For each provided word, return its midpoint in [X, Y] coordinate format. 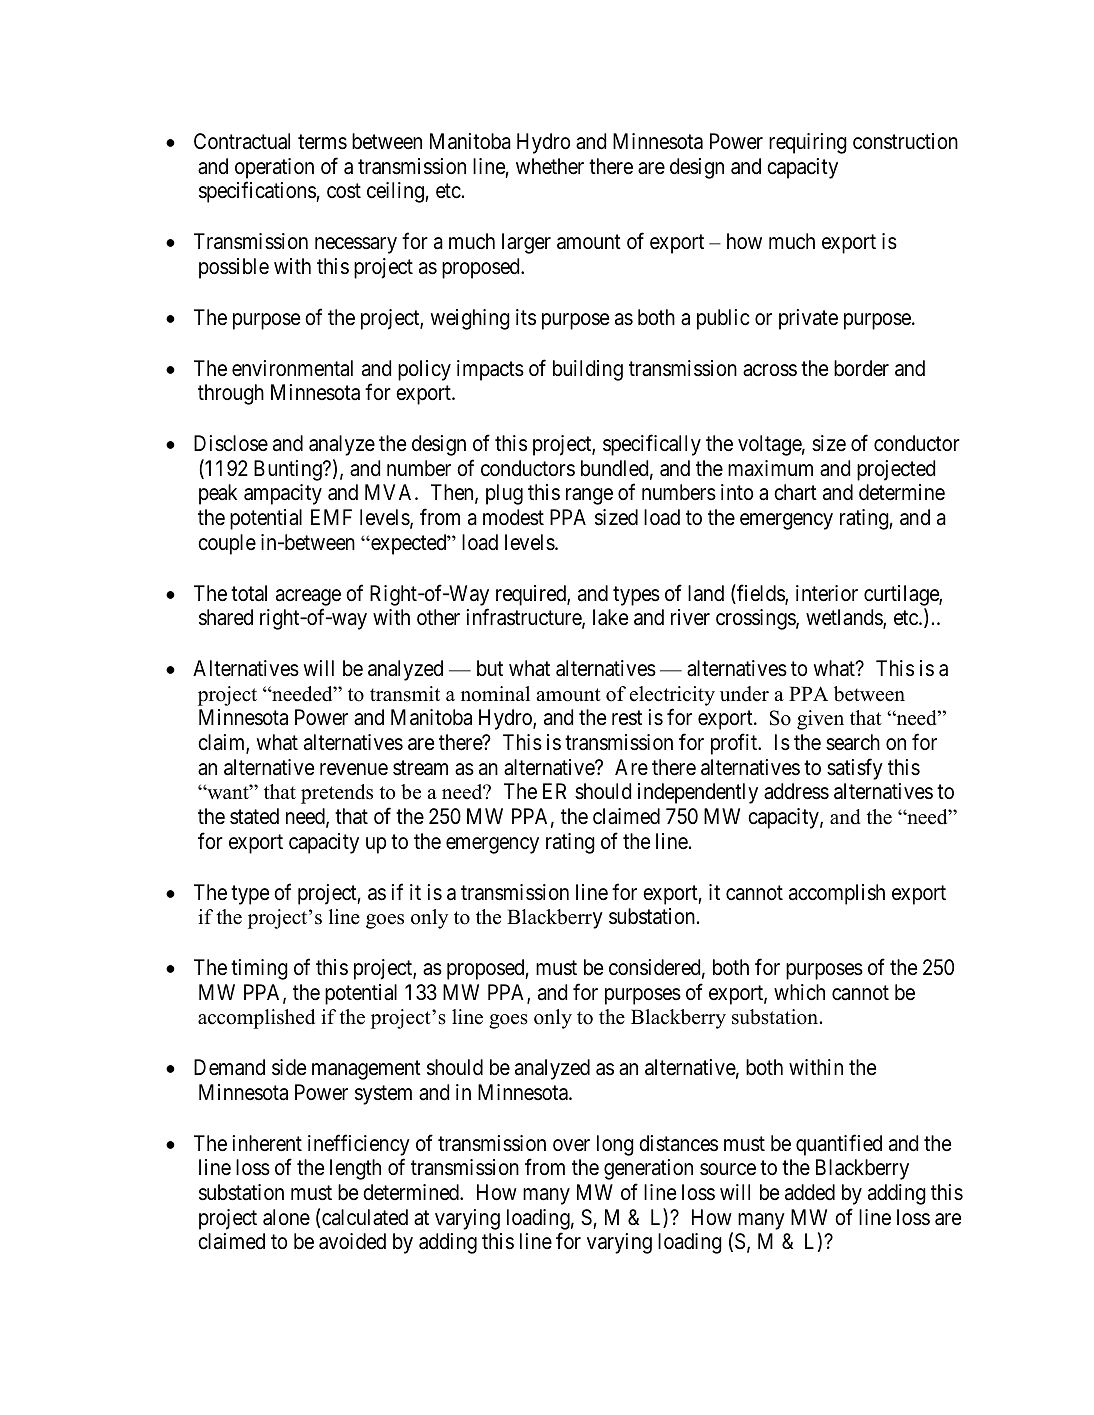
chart [795, 492]
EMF [331, 517]
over [571, 1145]
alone [286, 1217]
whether [550, 166]
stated [254, 816]
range [589, 497]
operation [274, 168]
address [796, 791]
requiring [808, 143]
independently [698, 793]
